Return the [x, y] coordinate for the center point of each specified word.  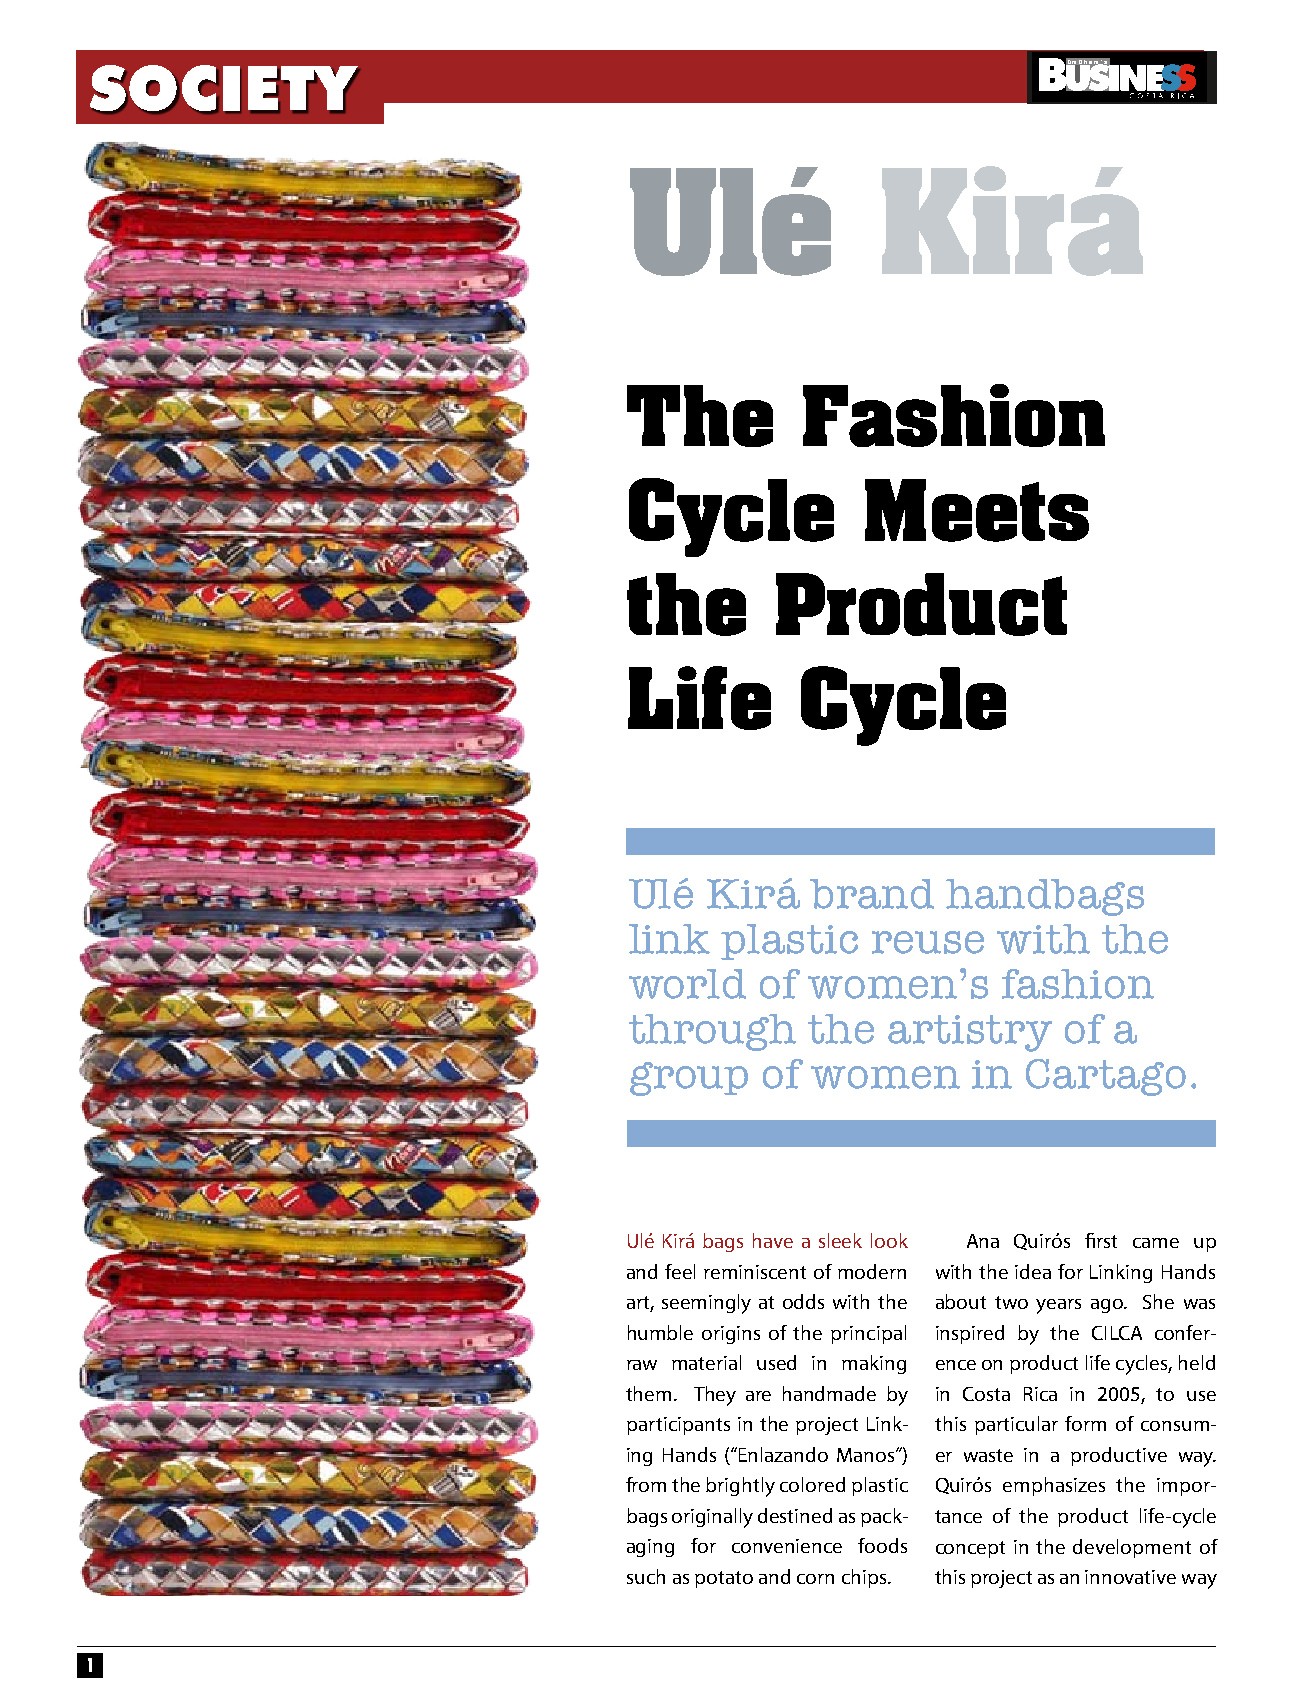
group [689, 1079]
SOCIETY [225, 89]
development [1132, 1548]
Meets [977, 510]
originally [712, 1518]
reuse [928, 942]
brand [872, 894]
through [712, 1032]
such [646, 1576]
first [1101, 1240]
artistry [970, 1033]
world [687, 984]
